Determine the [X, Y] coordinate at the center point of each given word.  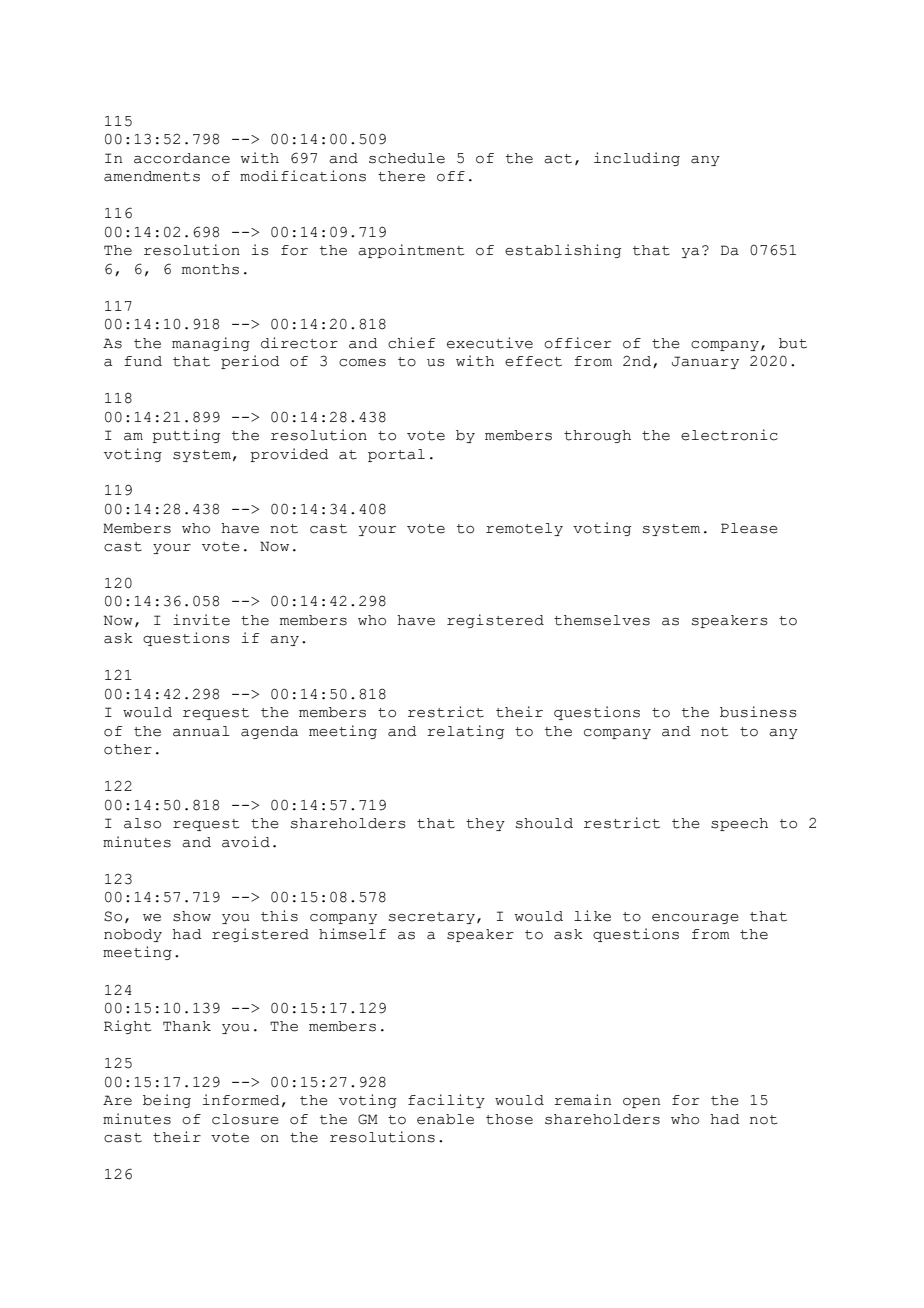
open [641, 1103]
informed [241, 1100]
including [637, 159]
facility [446, 1101]
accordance [182, 158]
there [401, 176]
